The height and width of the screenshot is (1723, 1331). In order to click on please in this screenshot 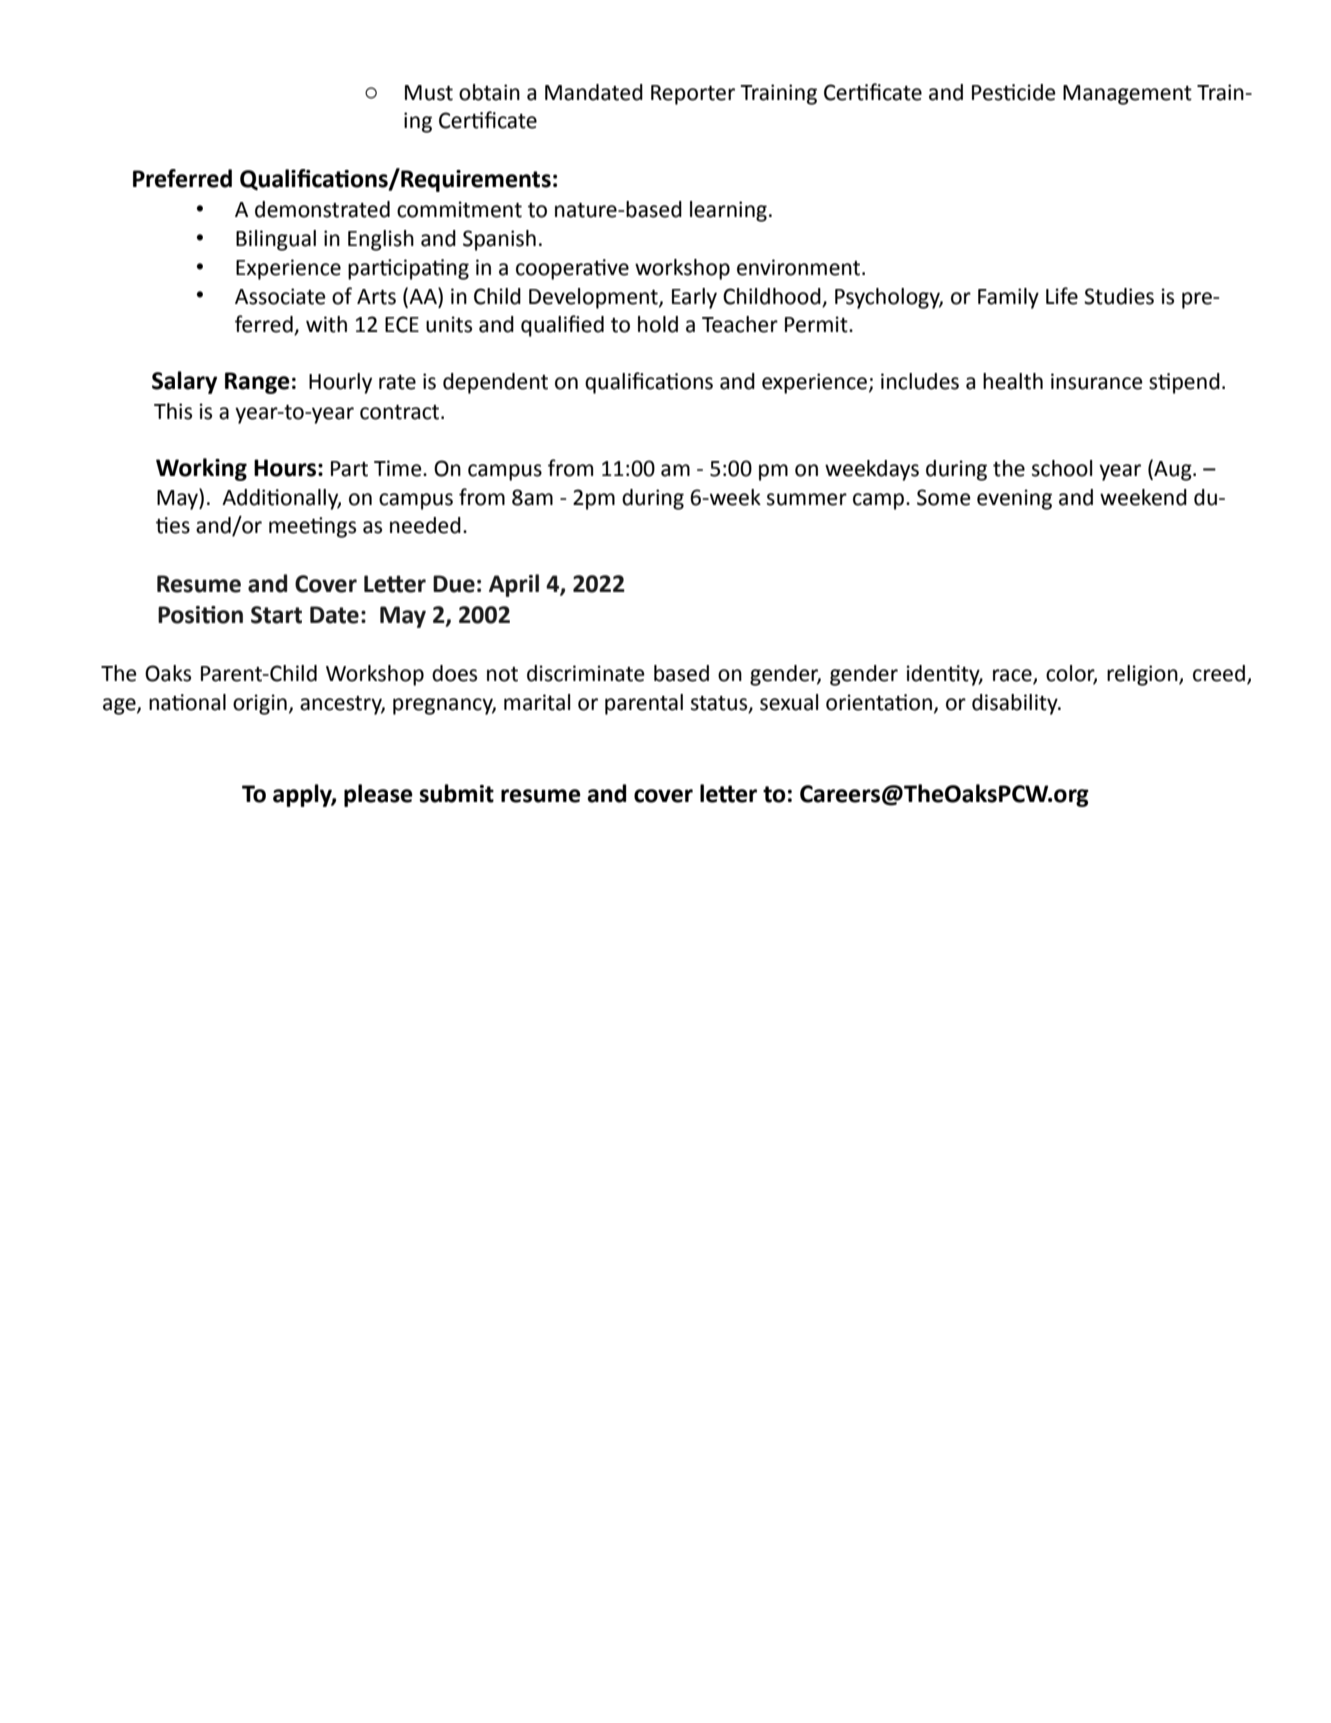, I will do `click(378, 795)`.
